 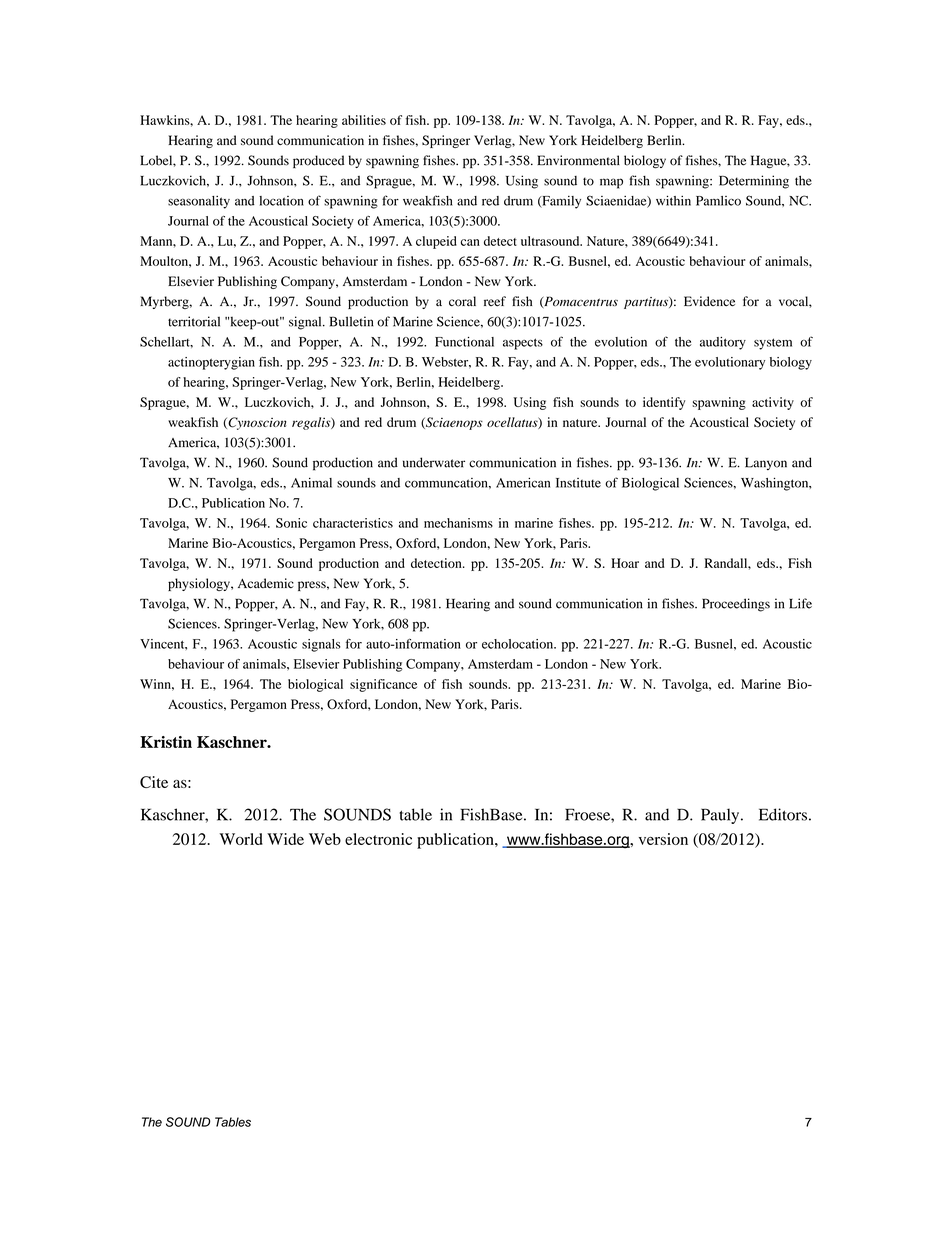 I want to click on Determining, so click(x=754, y=182).
